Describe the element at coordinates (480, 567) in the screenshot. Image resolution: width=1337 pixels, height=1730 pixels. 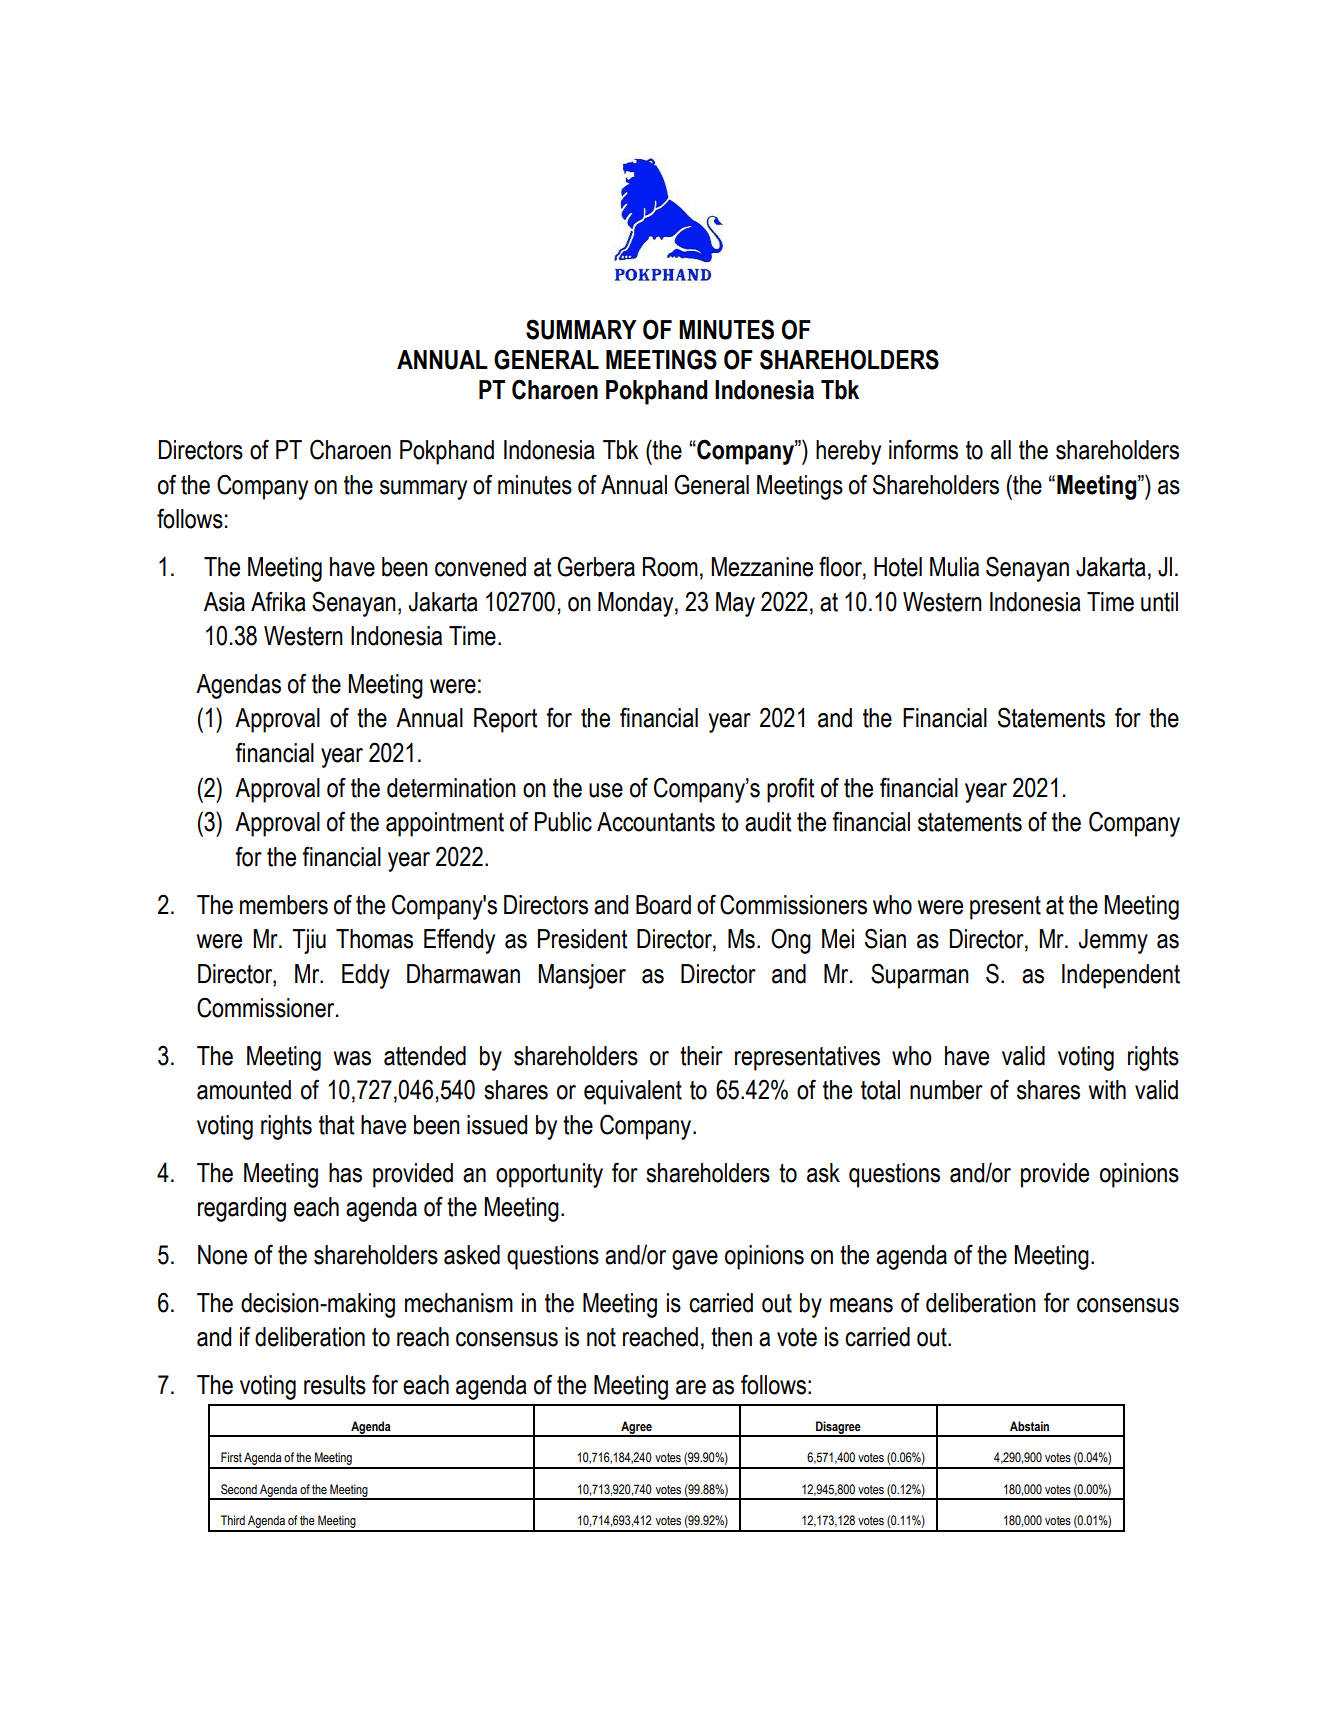
I see `convened` at that location.
